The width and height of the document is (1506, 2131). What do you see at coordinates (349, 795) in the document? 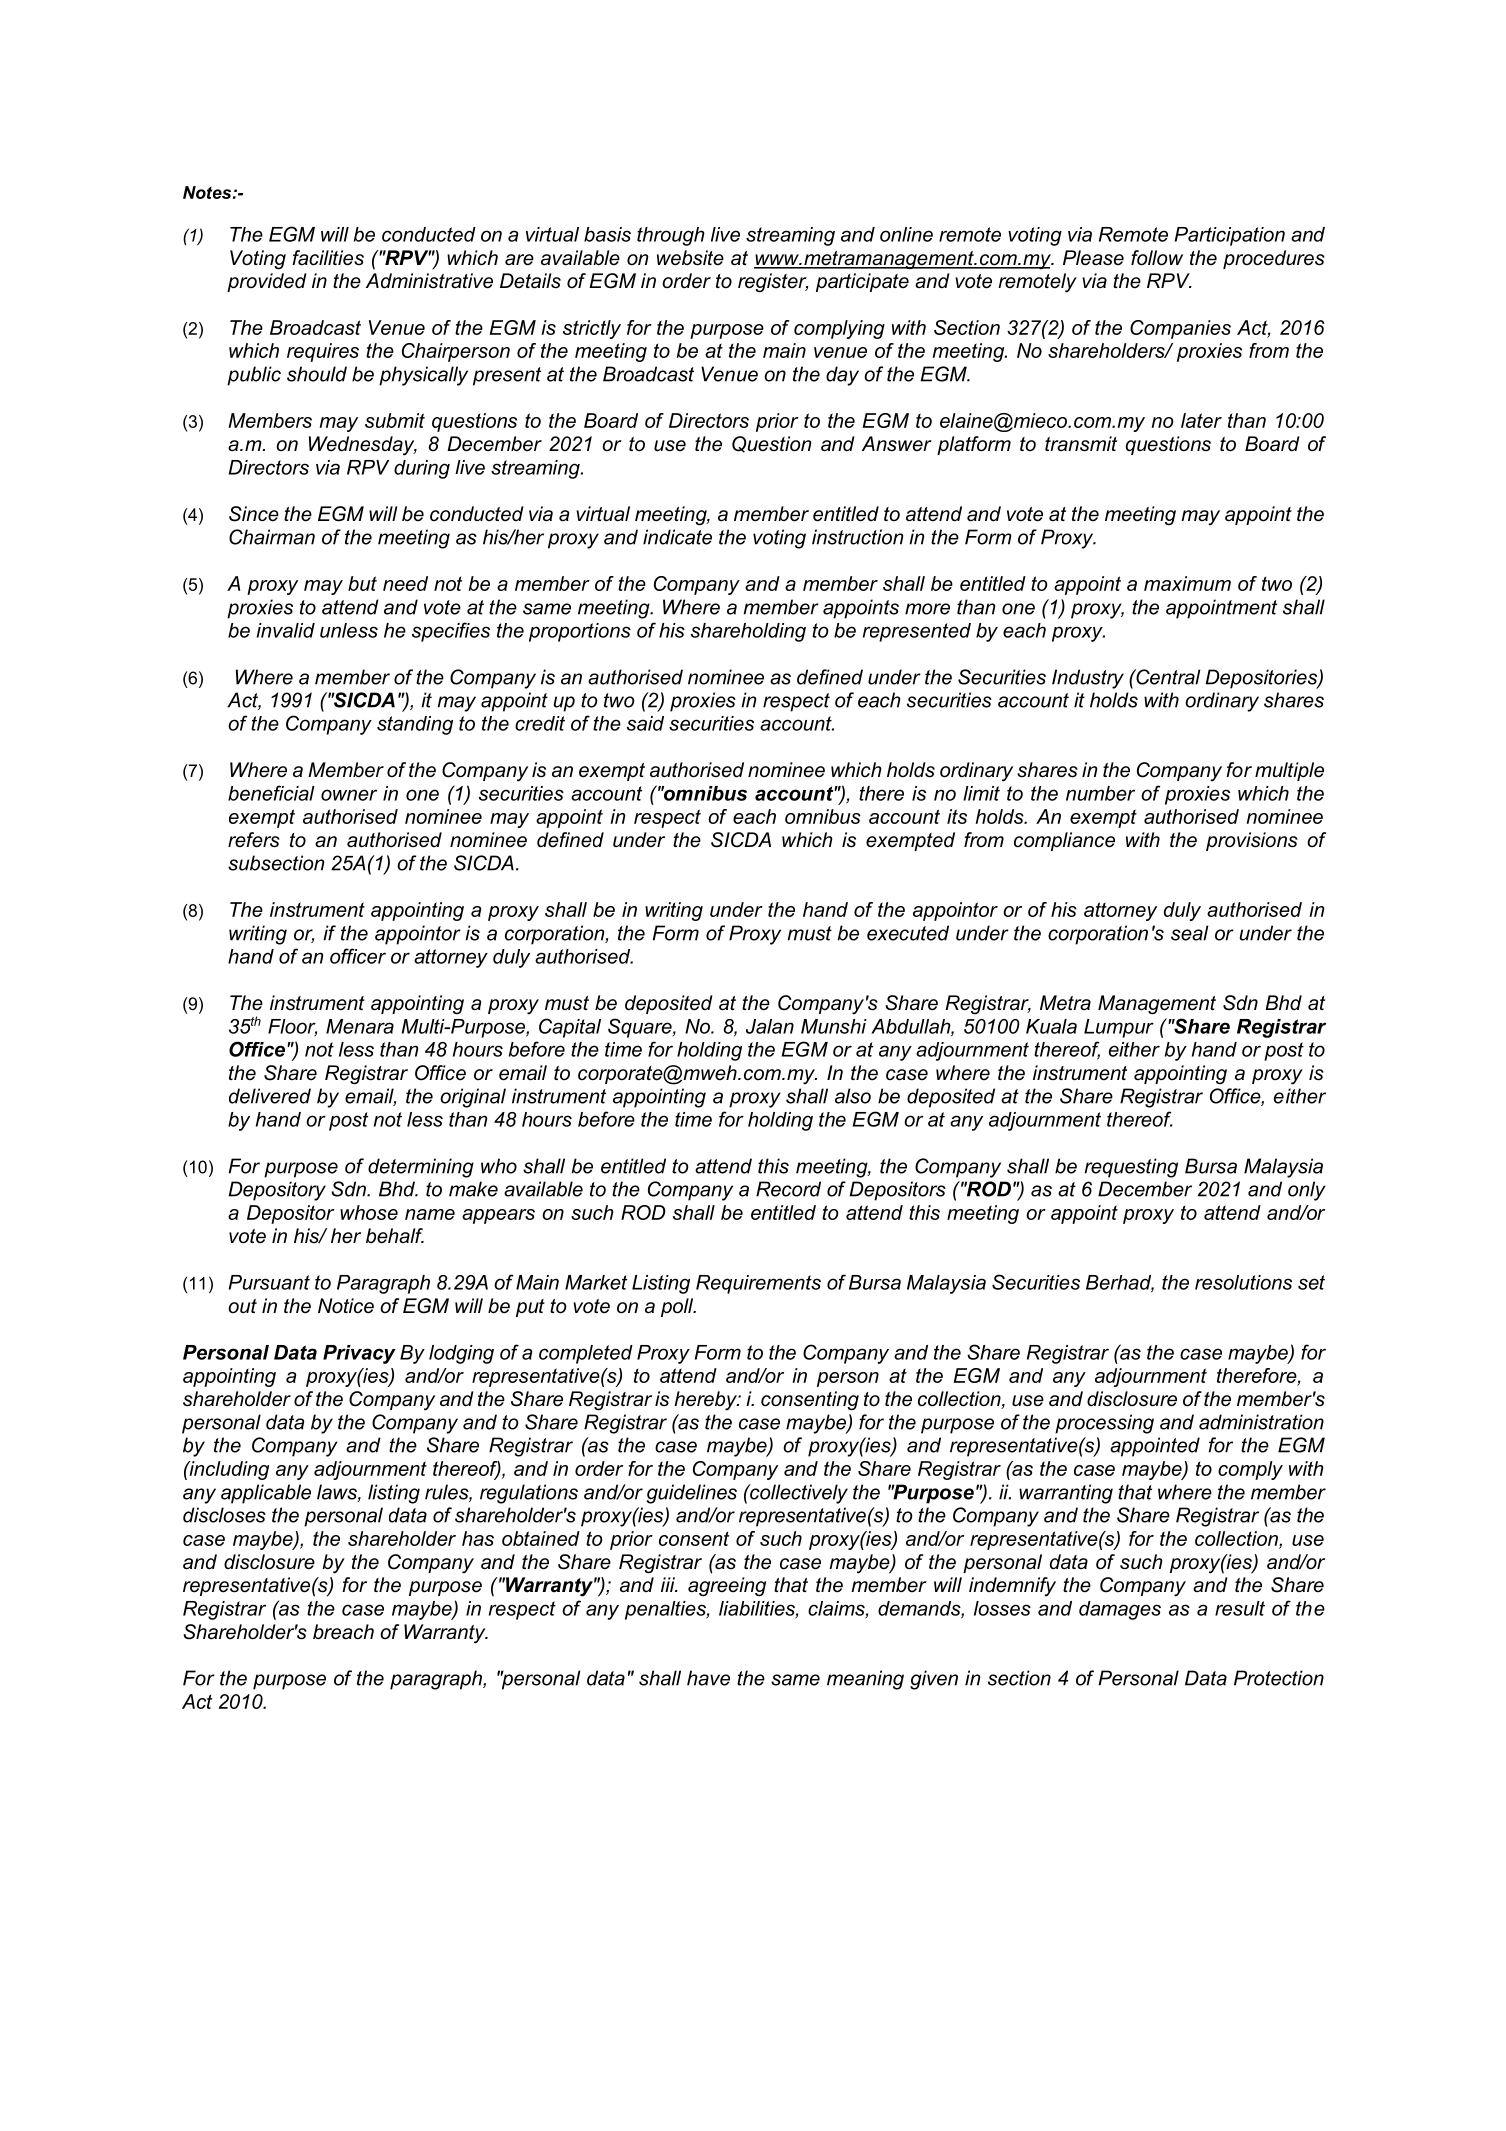
I see `owner` at bounding box center [349, 795].
